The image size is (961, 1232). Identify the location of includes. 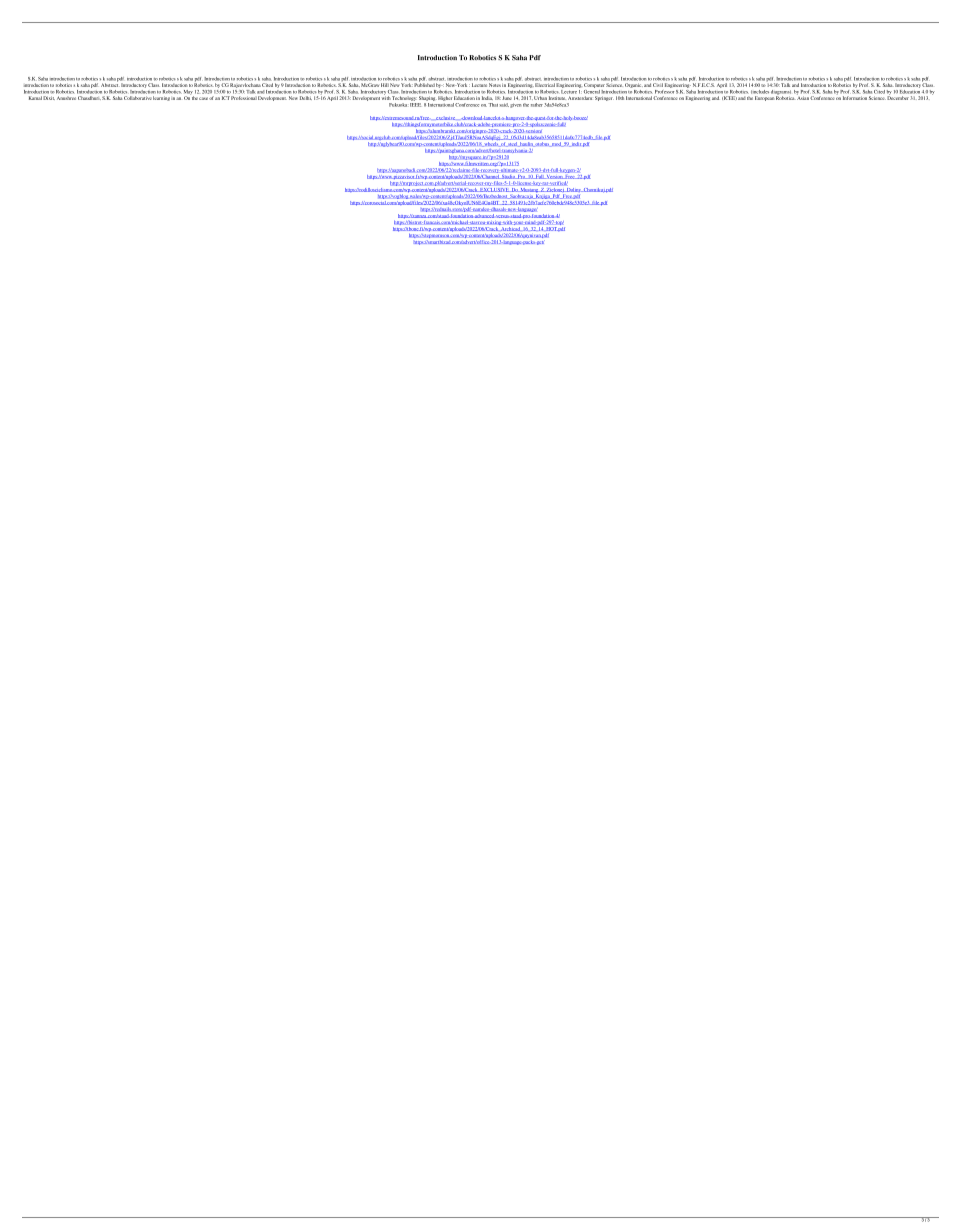
(760, 92).
